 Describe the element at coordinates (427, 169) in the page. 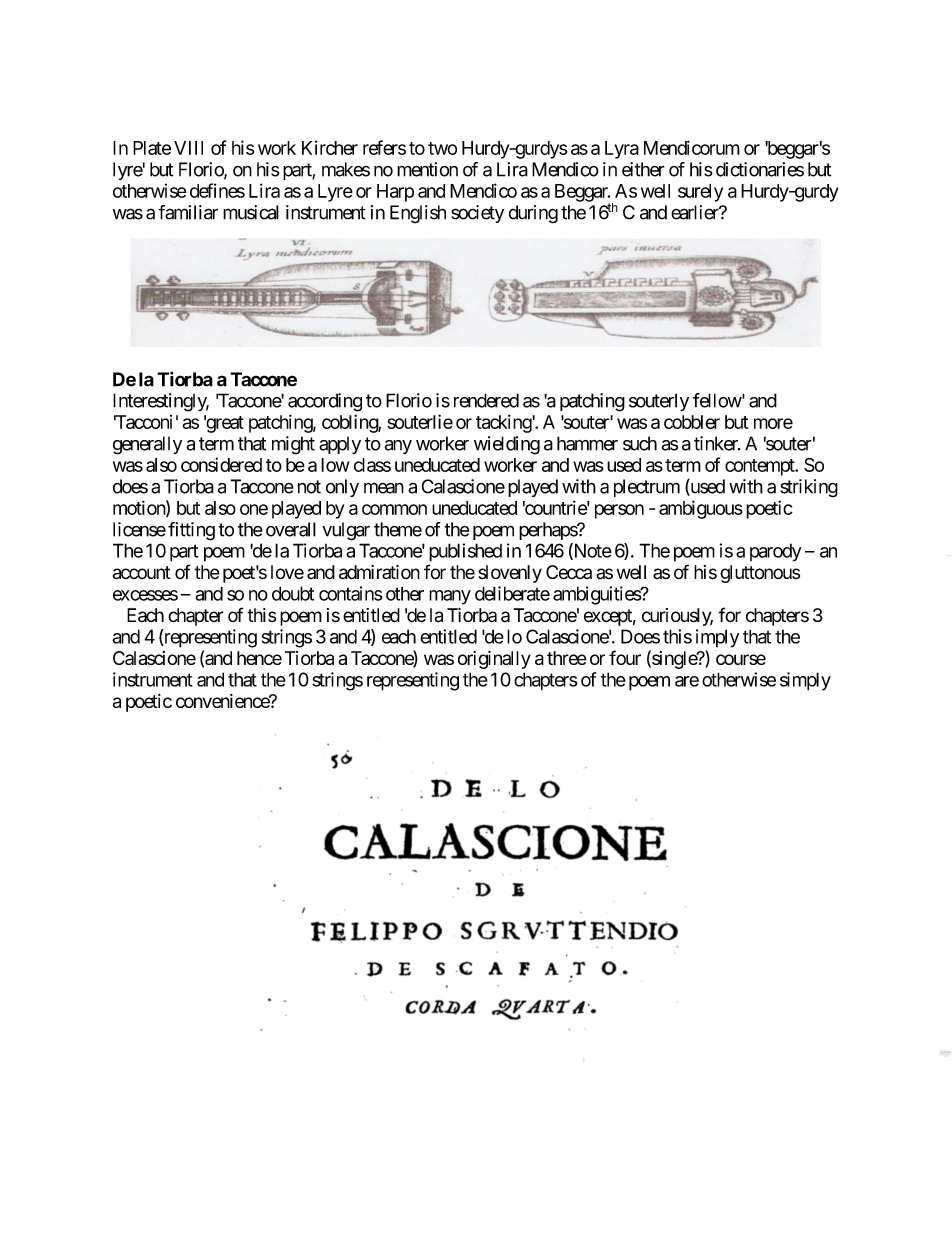

I see `mention` at that location.
